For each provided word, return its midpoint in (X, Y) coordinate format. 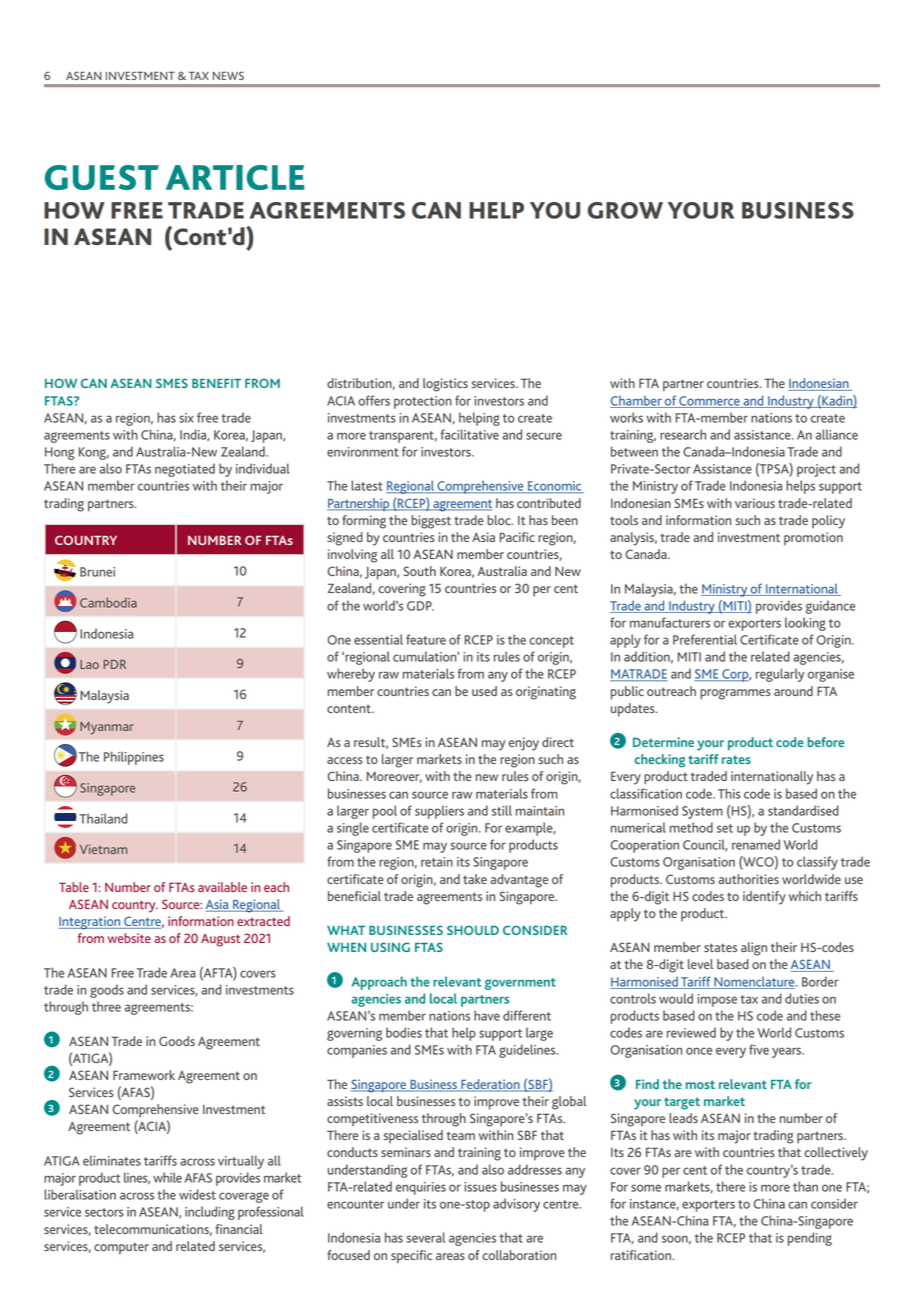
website (129, 938)
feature (426, 639)
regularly (780, 675)
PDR (114, 664)
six (186, 418)
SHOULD (473, 930)
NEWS (228, 75)
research (683, 434)
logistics (445, 385)
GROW (625, 210)
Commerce (709, 402)
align (754, 949)
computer (121, 1248)
